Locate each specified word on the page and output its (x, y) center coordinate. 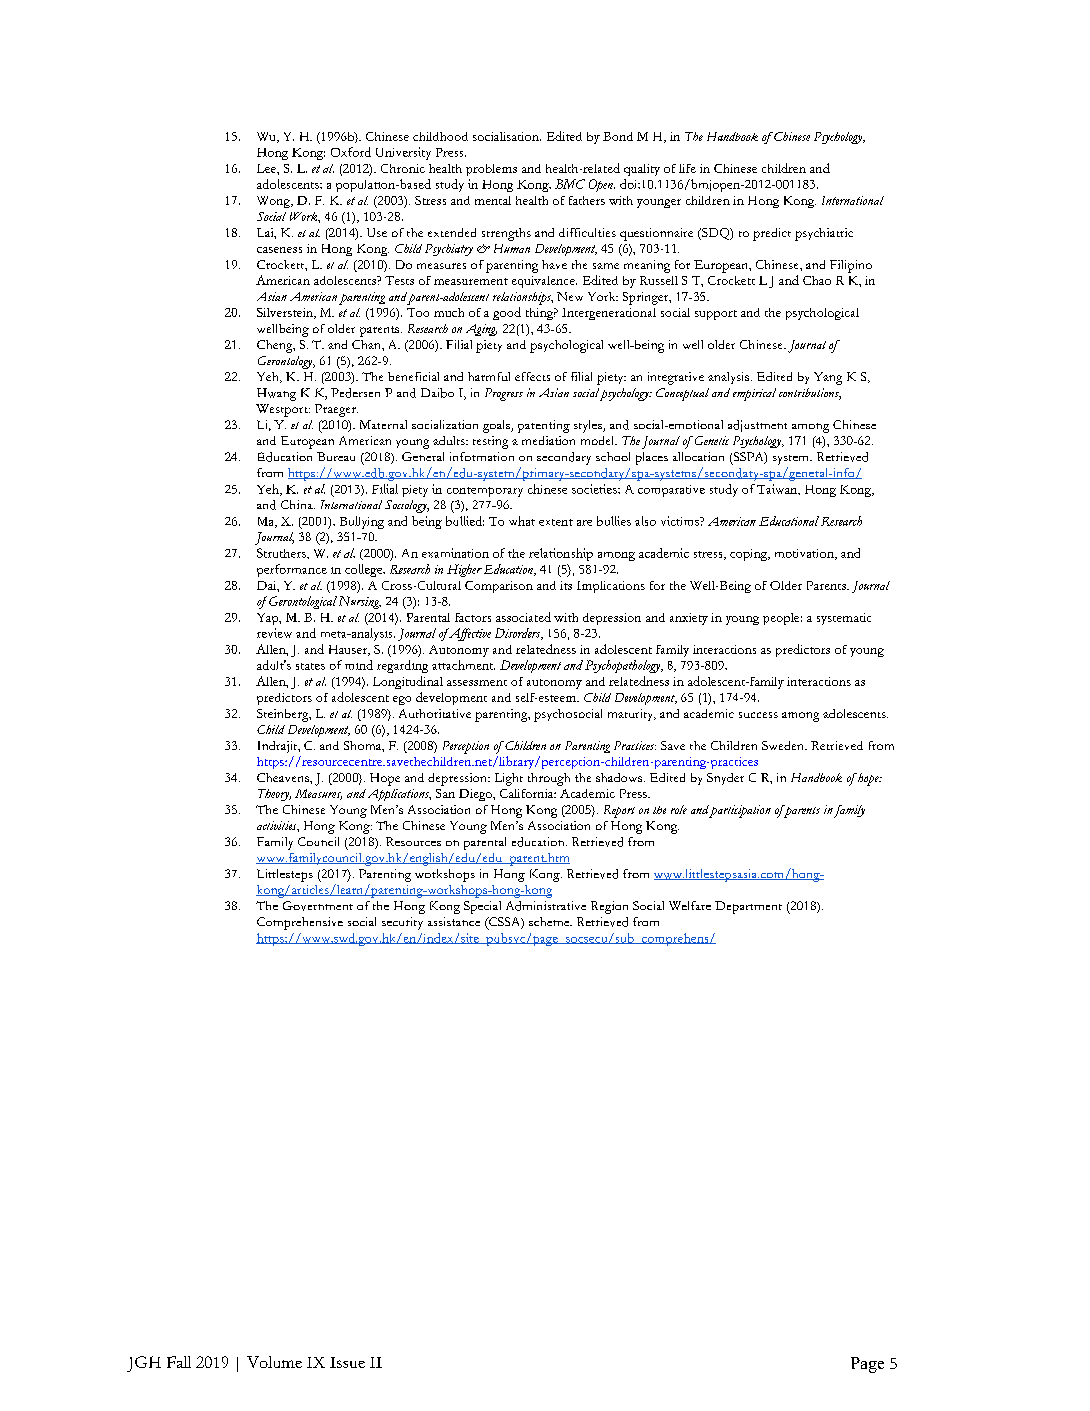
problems (491, 170)
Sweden (784, 745)
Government (318, 906)
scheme (550, 921)
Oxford (351, 152)
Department (748, 907)
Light (509, 779)
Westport (283, 410)
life (687, 168)
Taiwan (778, 489)
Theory (274, 795)
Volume (274, 1362)
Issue (347, 1362)
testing (490, 442)
